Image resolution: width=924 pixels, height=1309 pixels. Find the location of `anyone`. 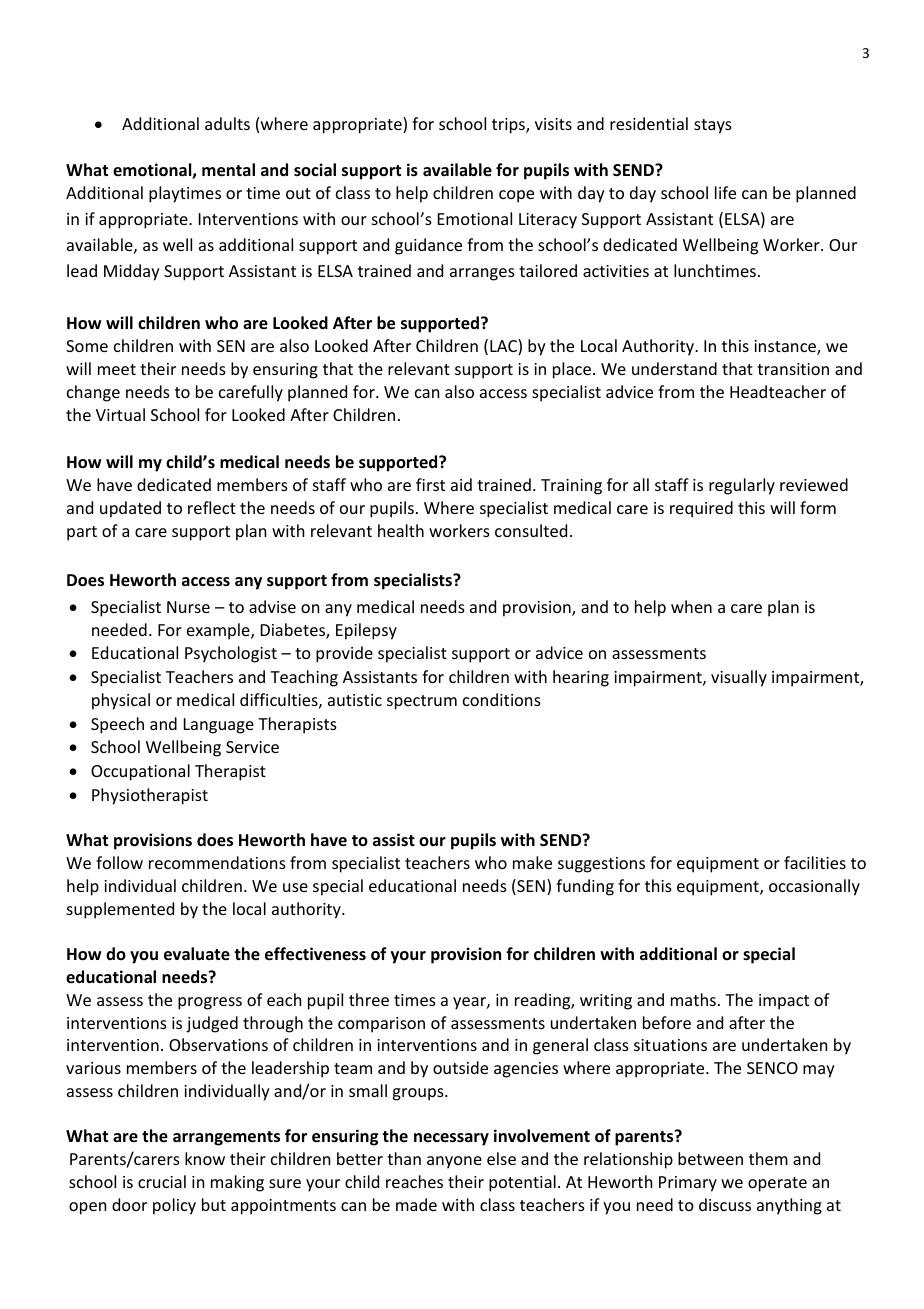

anyone is located at coordinates (454, 1162).
